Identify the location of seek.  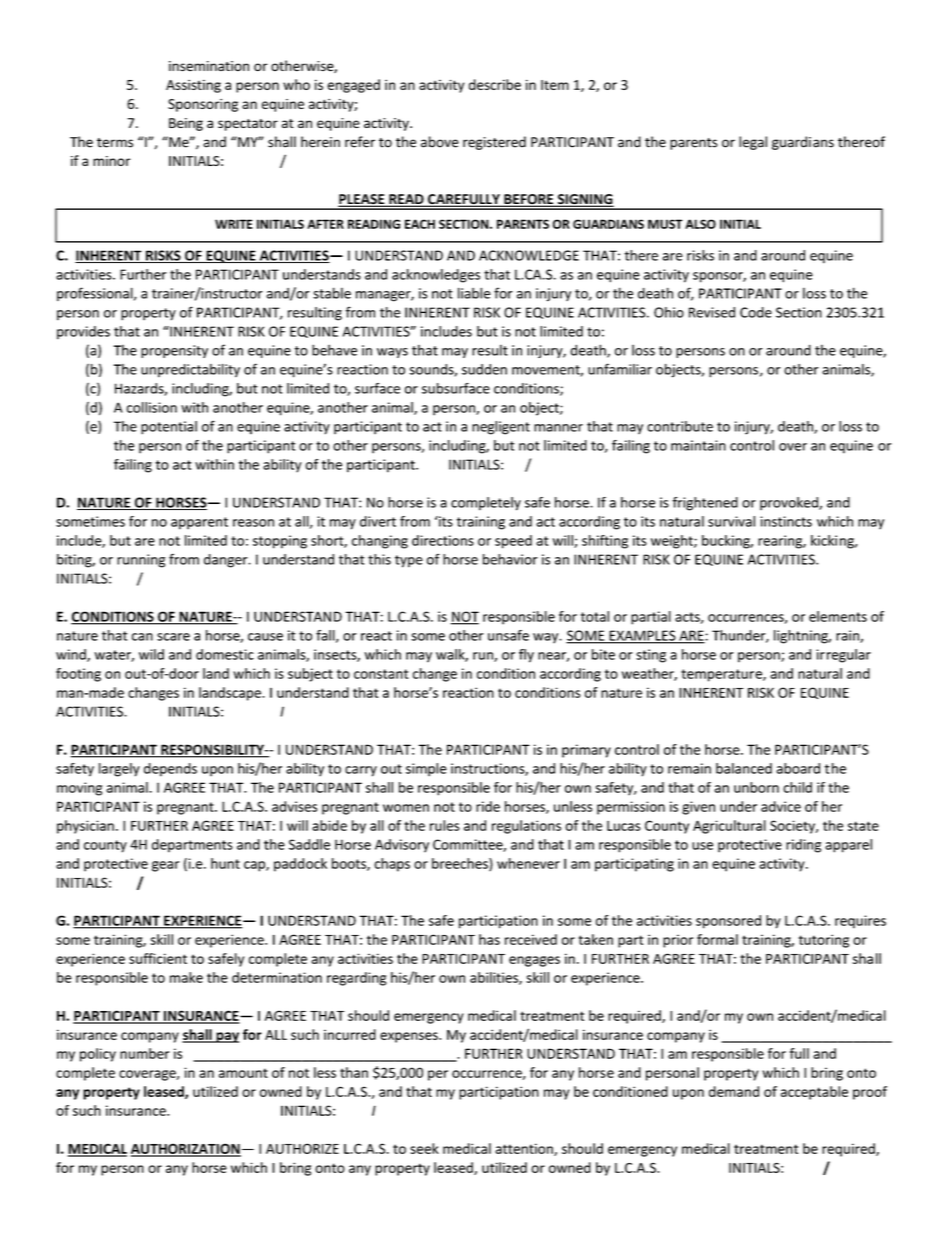
(424, 1148).
